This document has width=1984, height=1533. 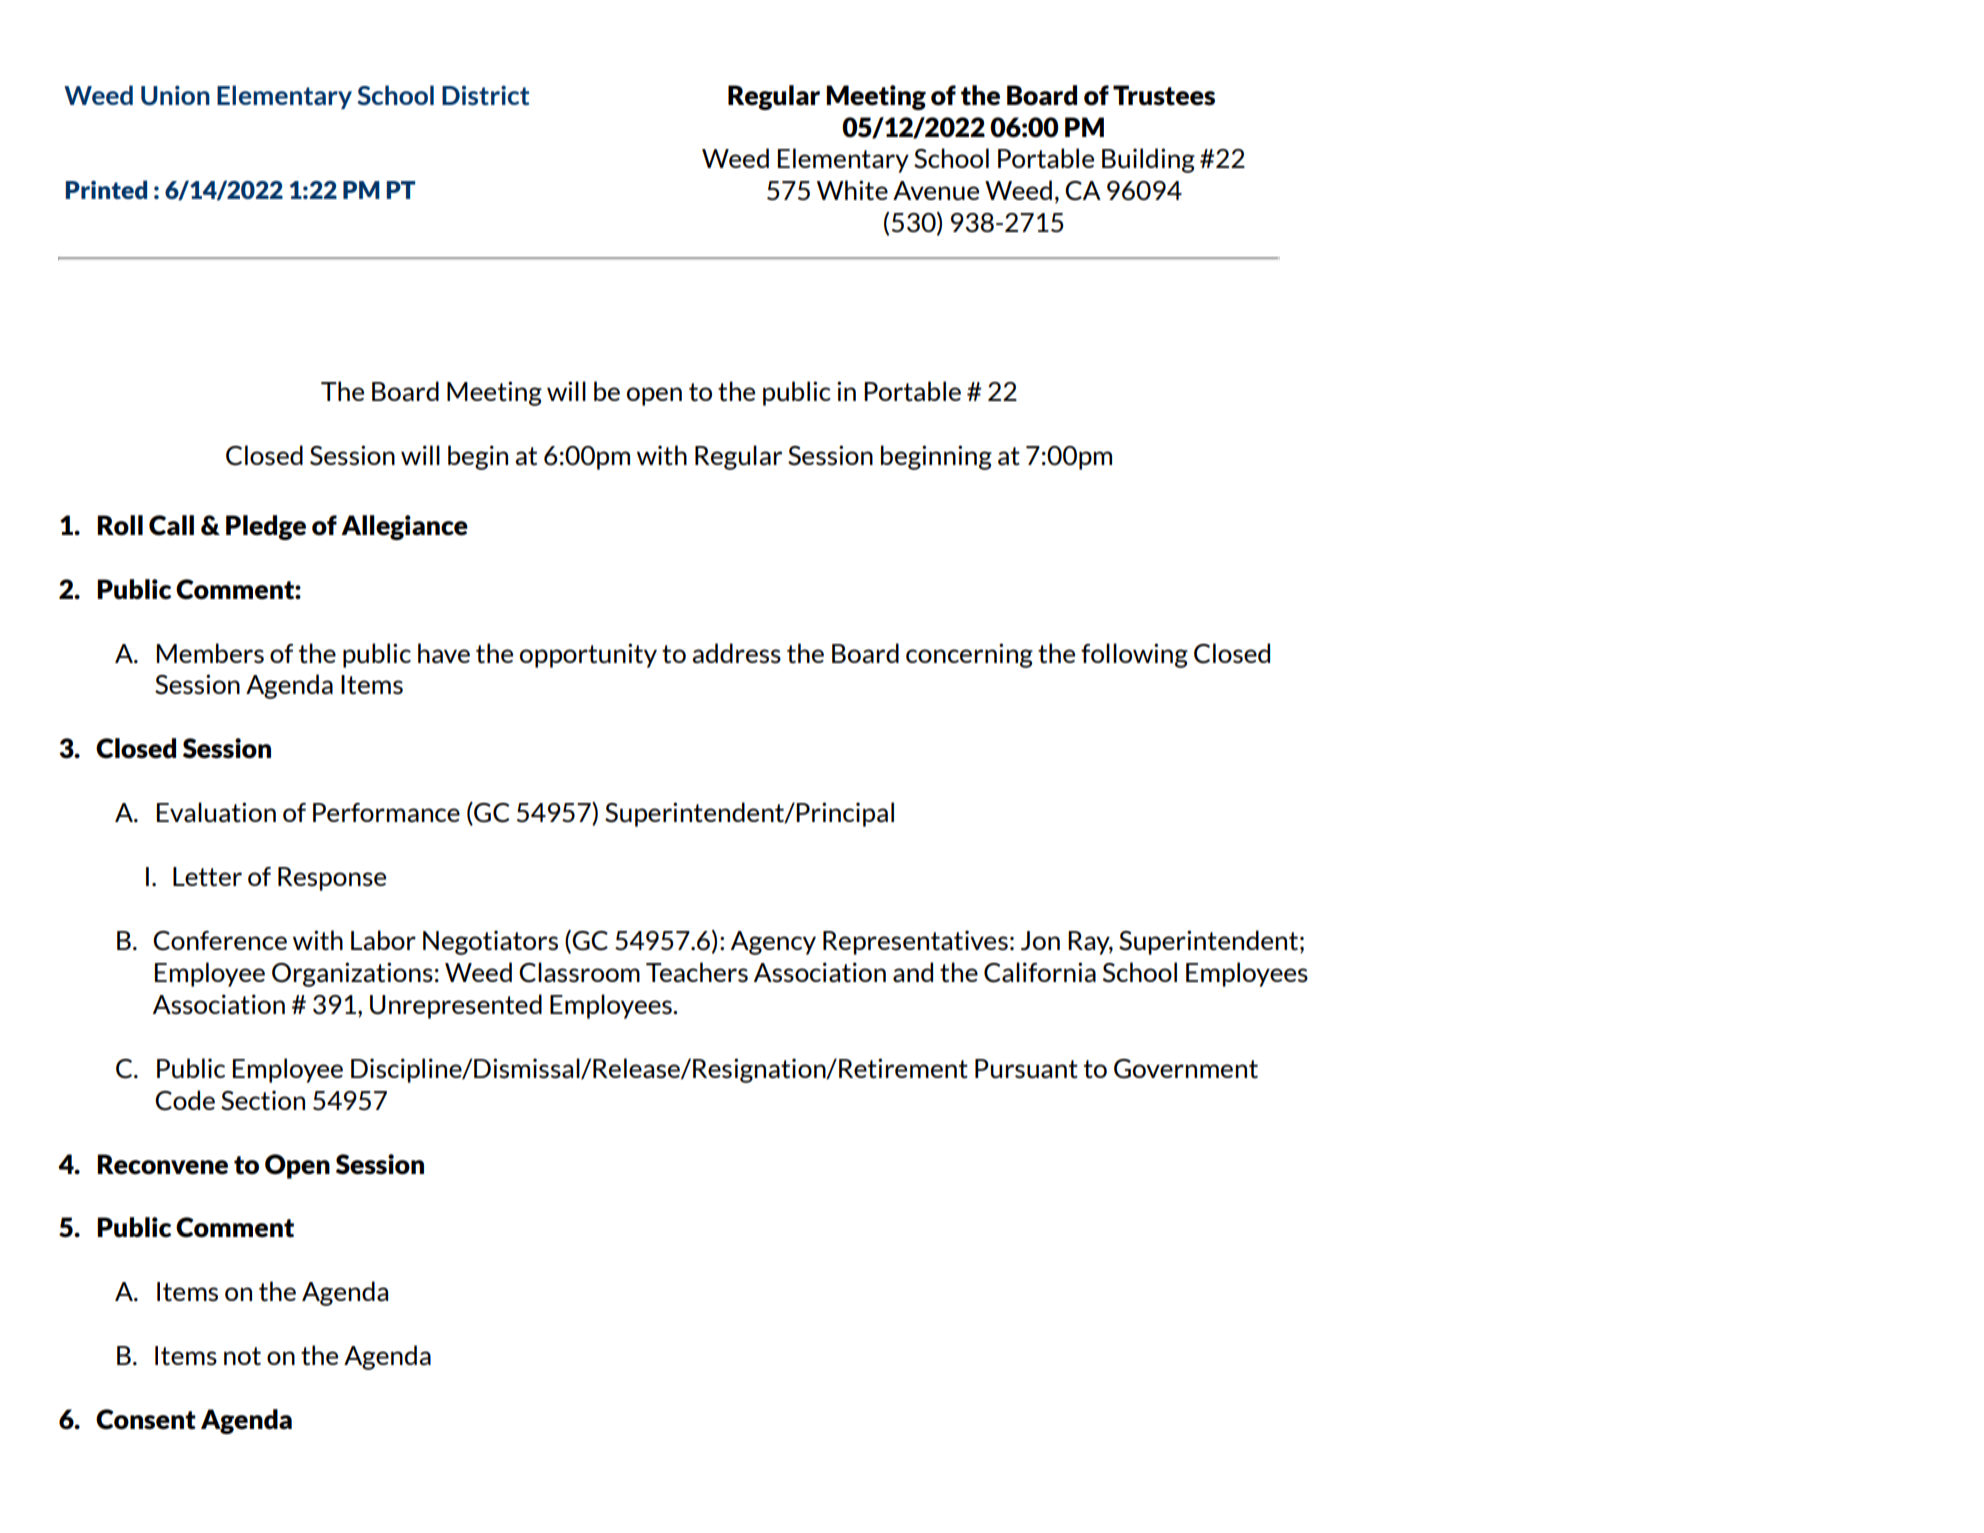 I want to click on District, so click(x=485, y=95).
